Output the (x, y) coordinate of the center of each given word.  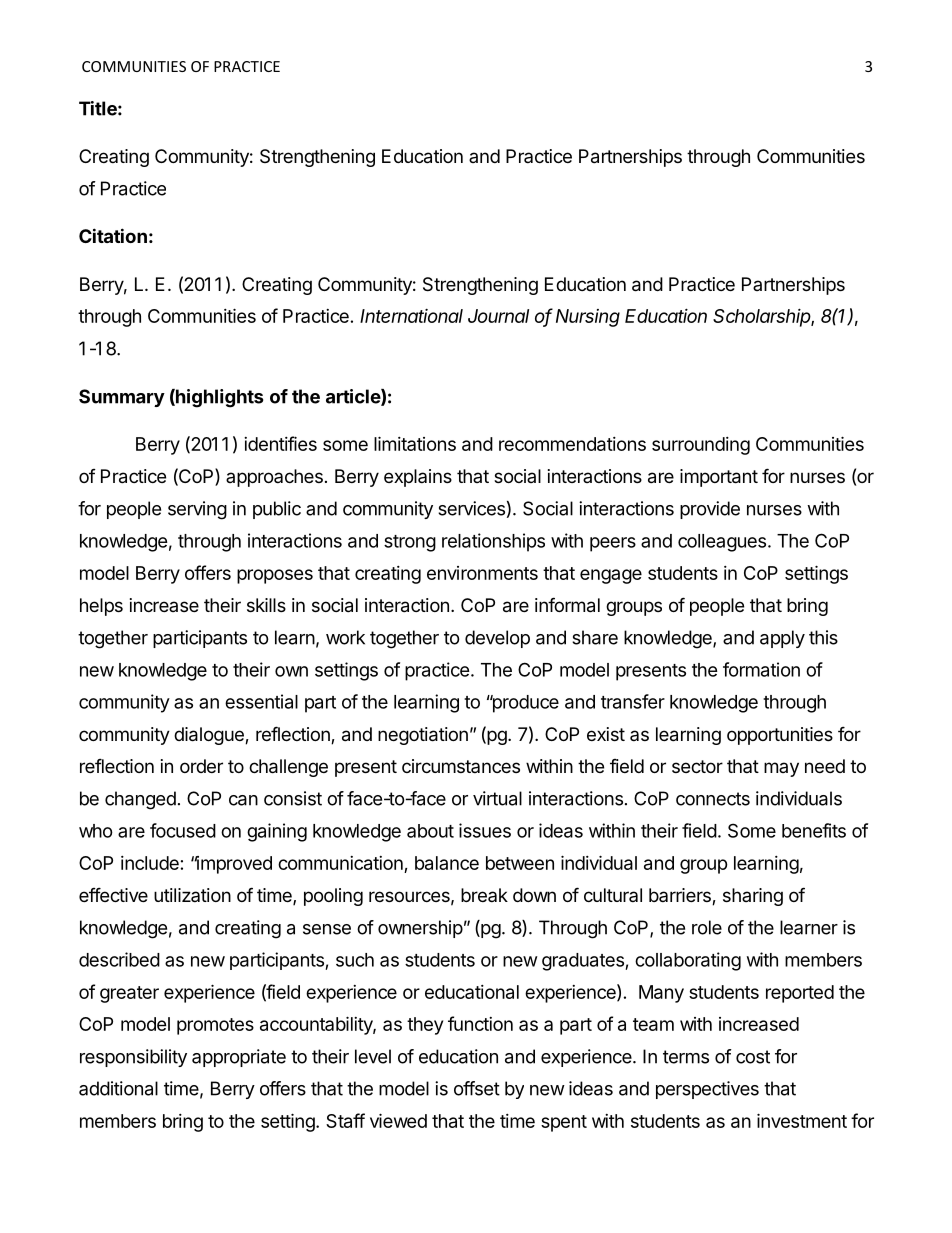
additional (118, 1088)
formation (761, 669)
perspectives (707, 1090)
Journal (498, 316)
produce (524, 704)
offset (477, 1088)
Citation (113, 235)
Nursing (588, 318)
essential (261, 701)
